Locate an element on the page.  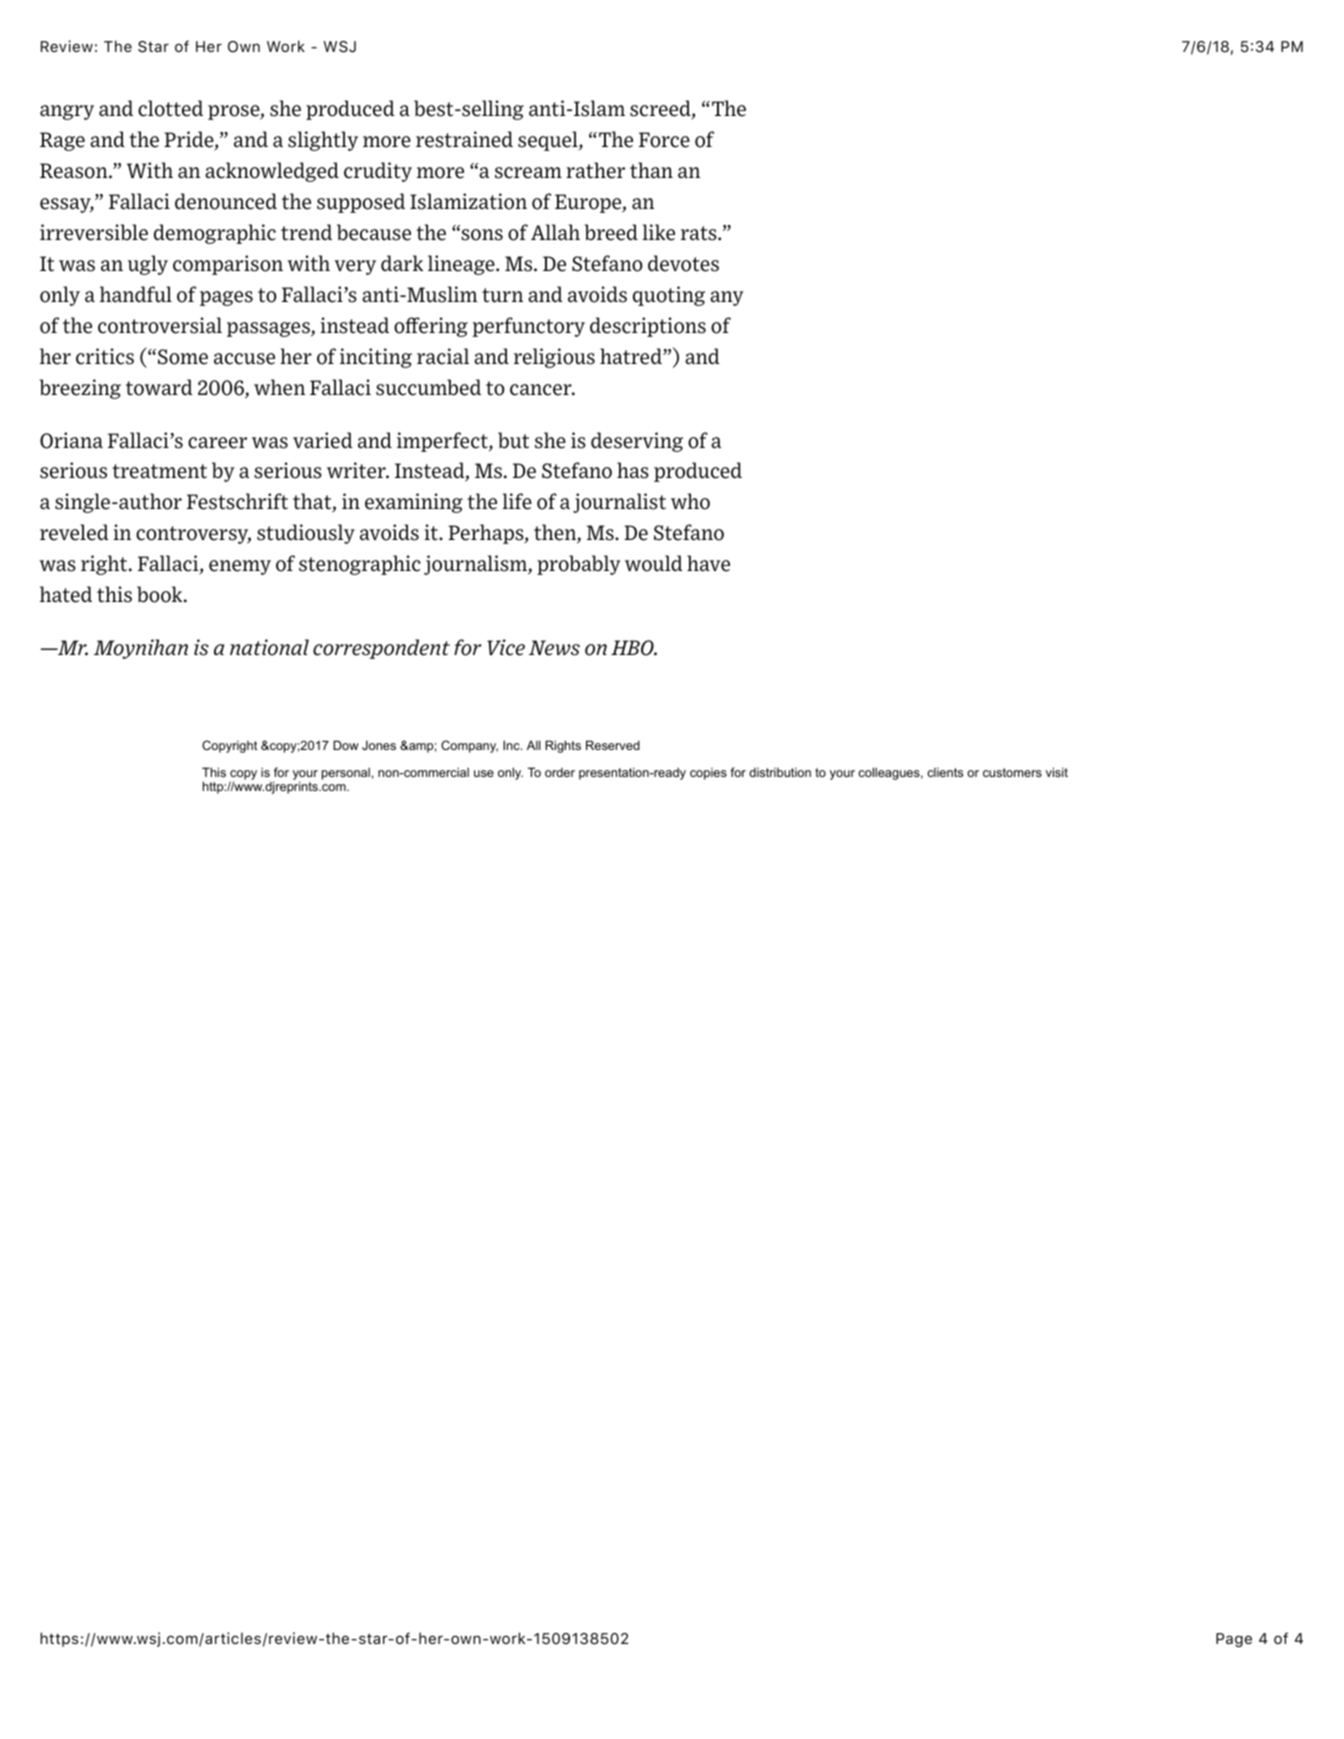
sequel is located at coordinates (549, 141).
